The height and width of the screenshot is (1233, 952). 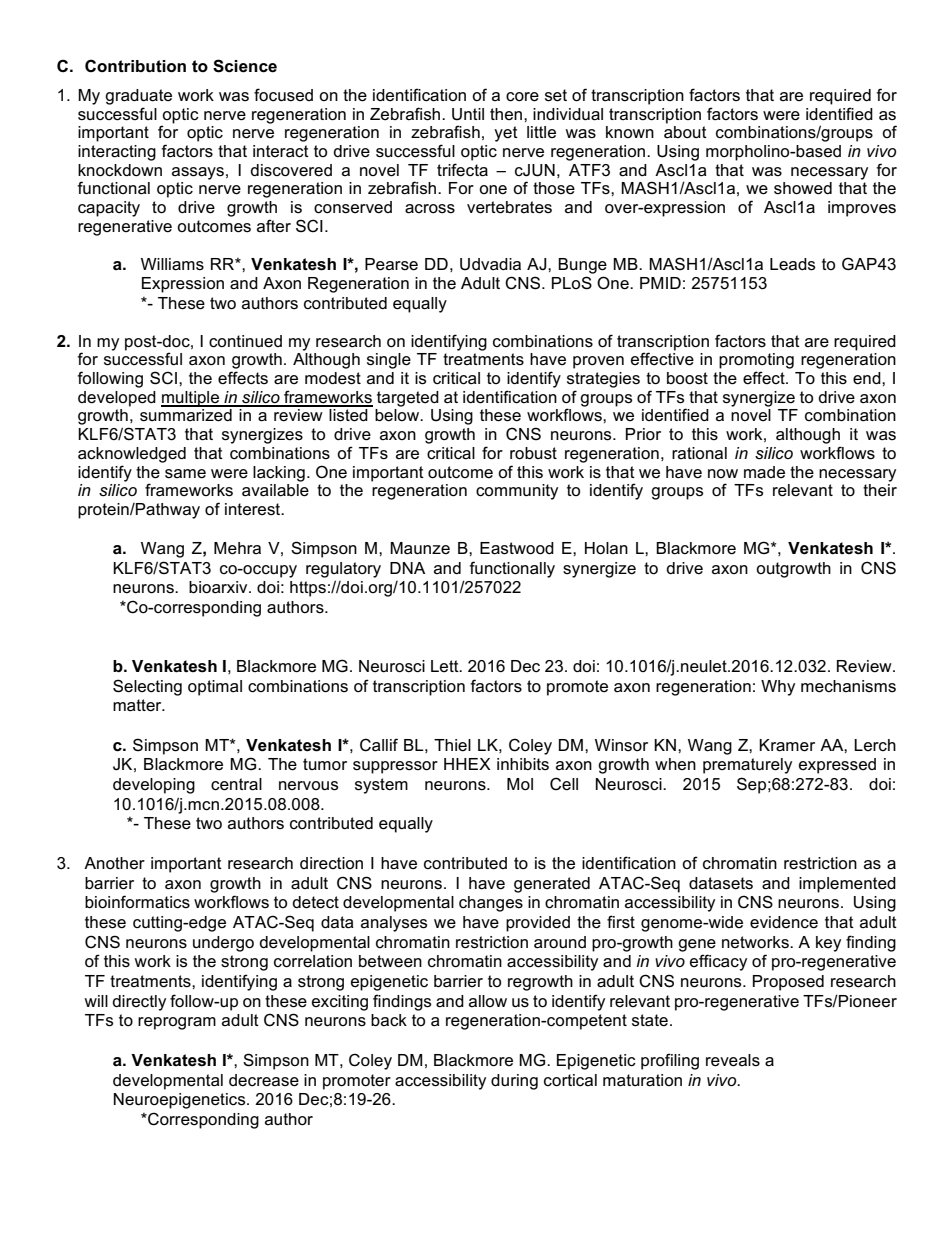 I want to click on made, so click(x=764, y=472).
